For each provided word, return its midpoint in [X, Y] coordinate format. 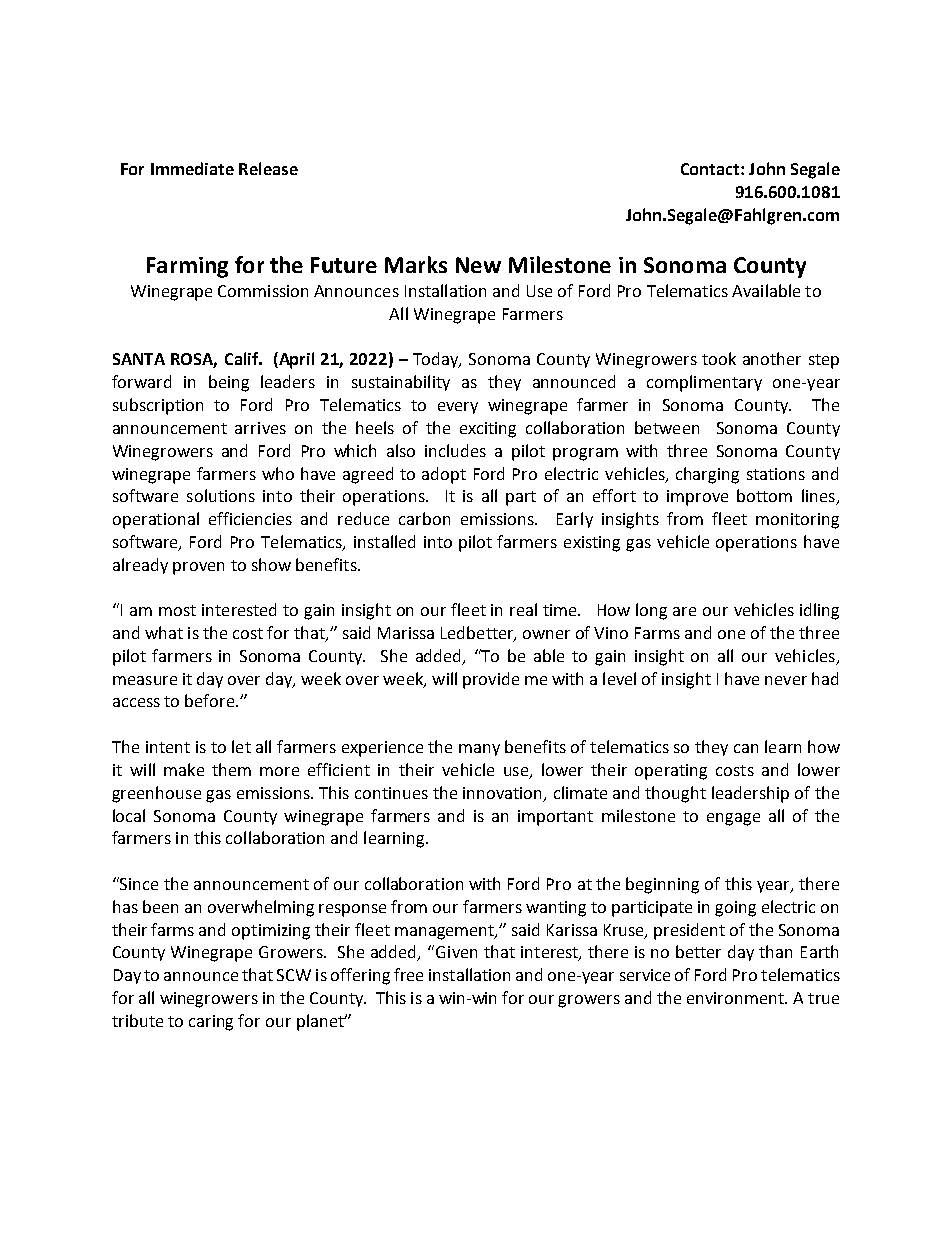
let [241, 746]
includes [455, 450]
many [479, 750]
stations [776, 474]
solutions [221, 495]
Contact [711, 169]
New [478, 265]
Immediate [192, 168]
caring [211, 1023]
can [746, 748]
